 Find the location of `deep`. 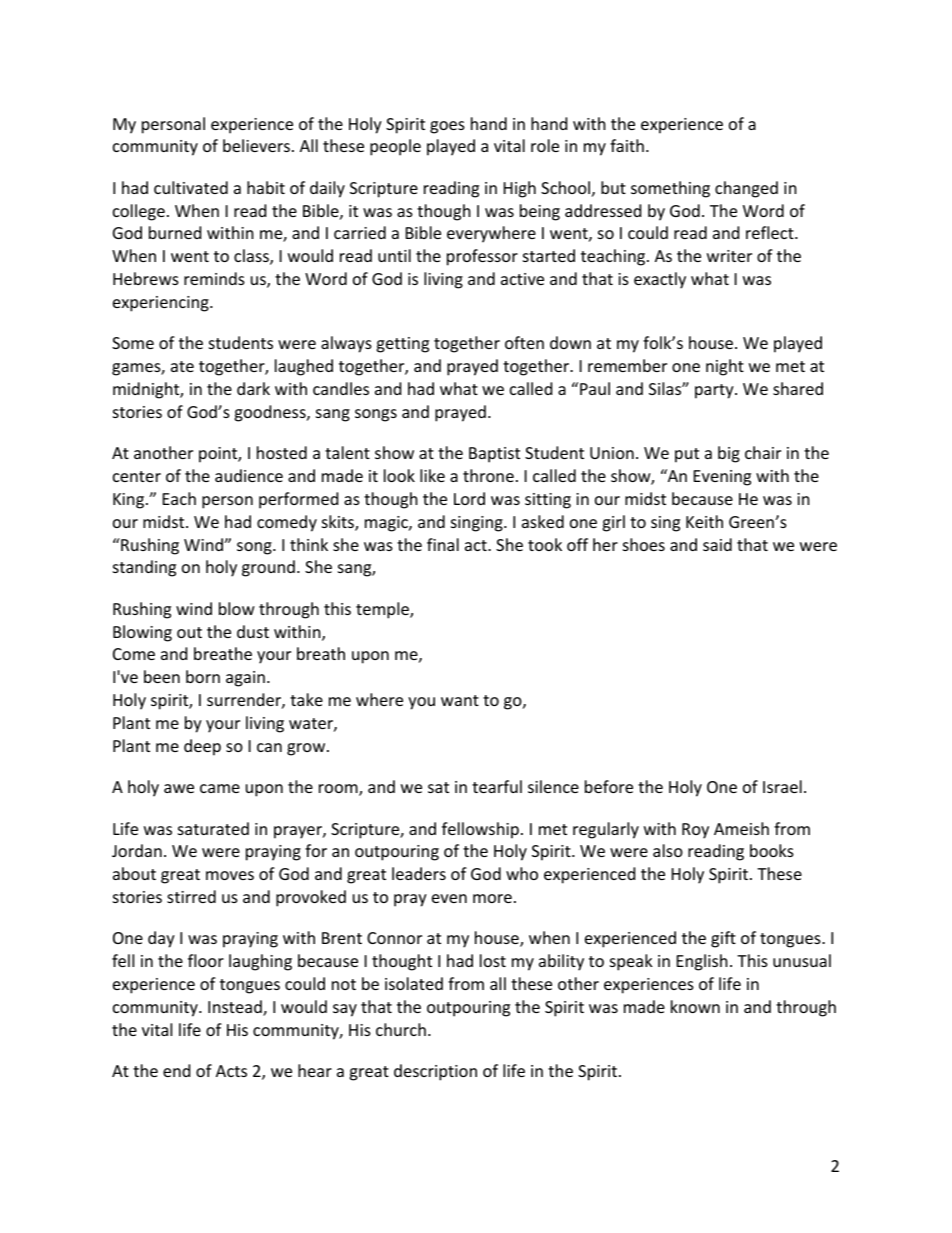

deep is located at coordinates (202, 747).
